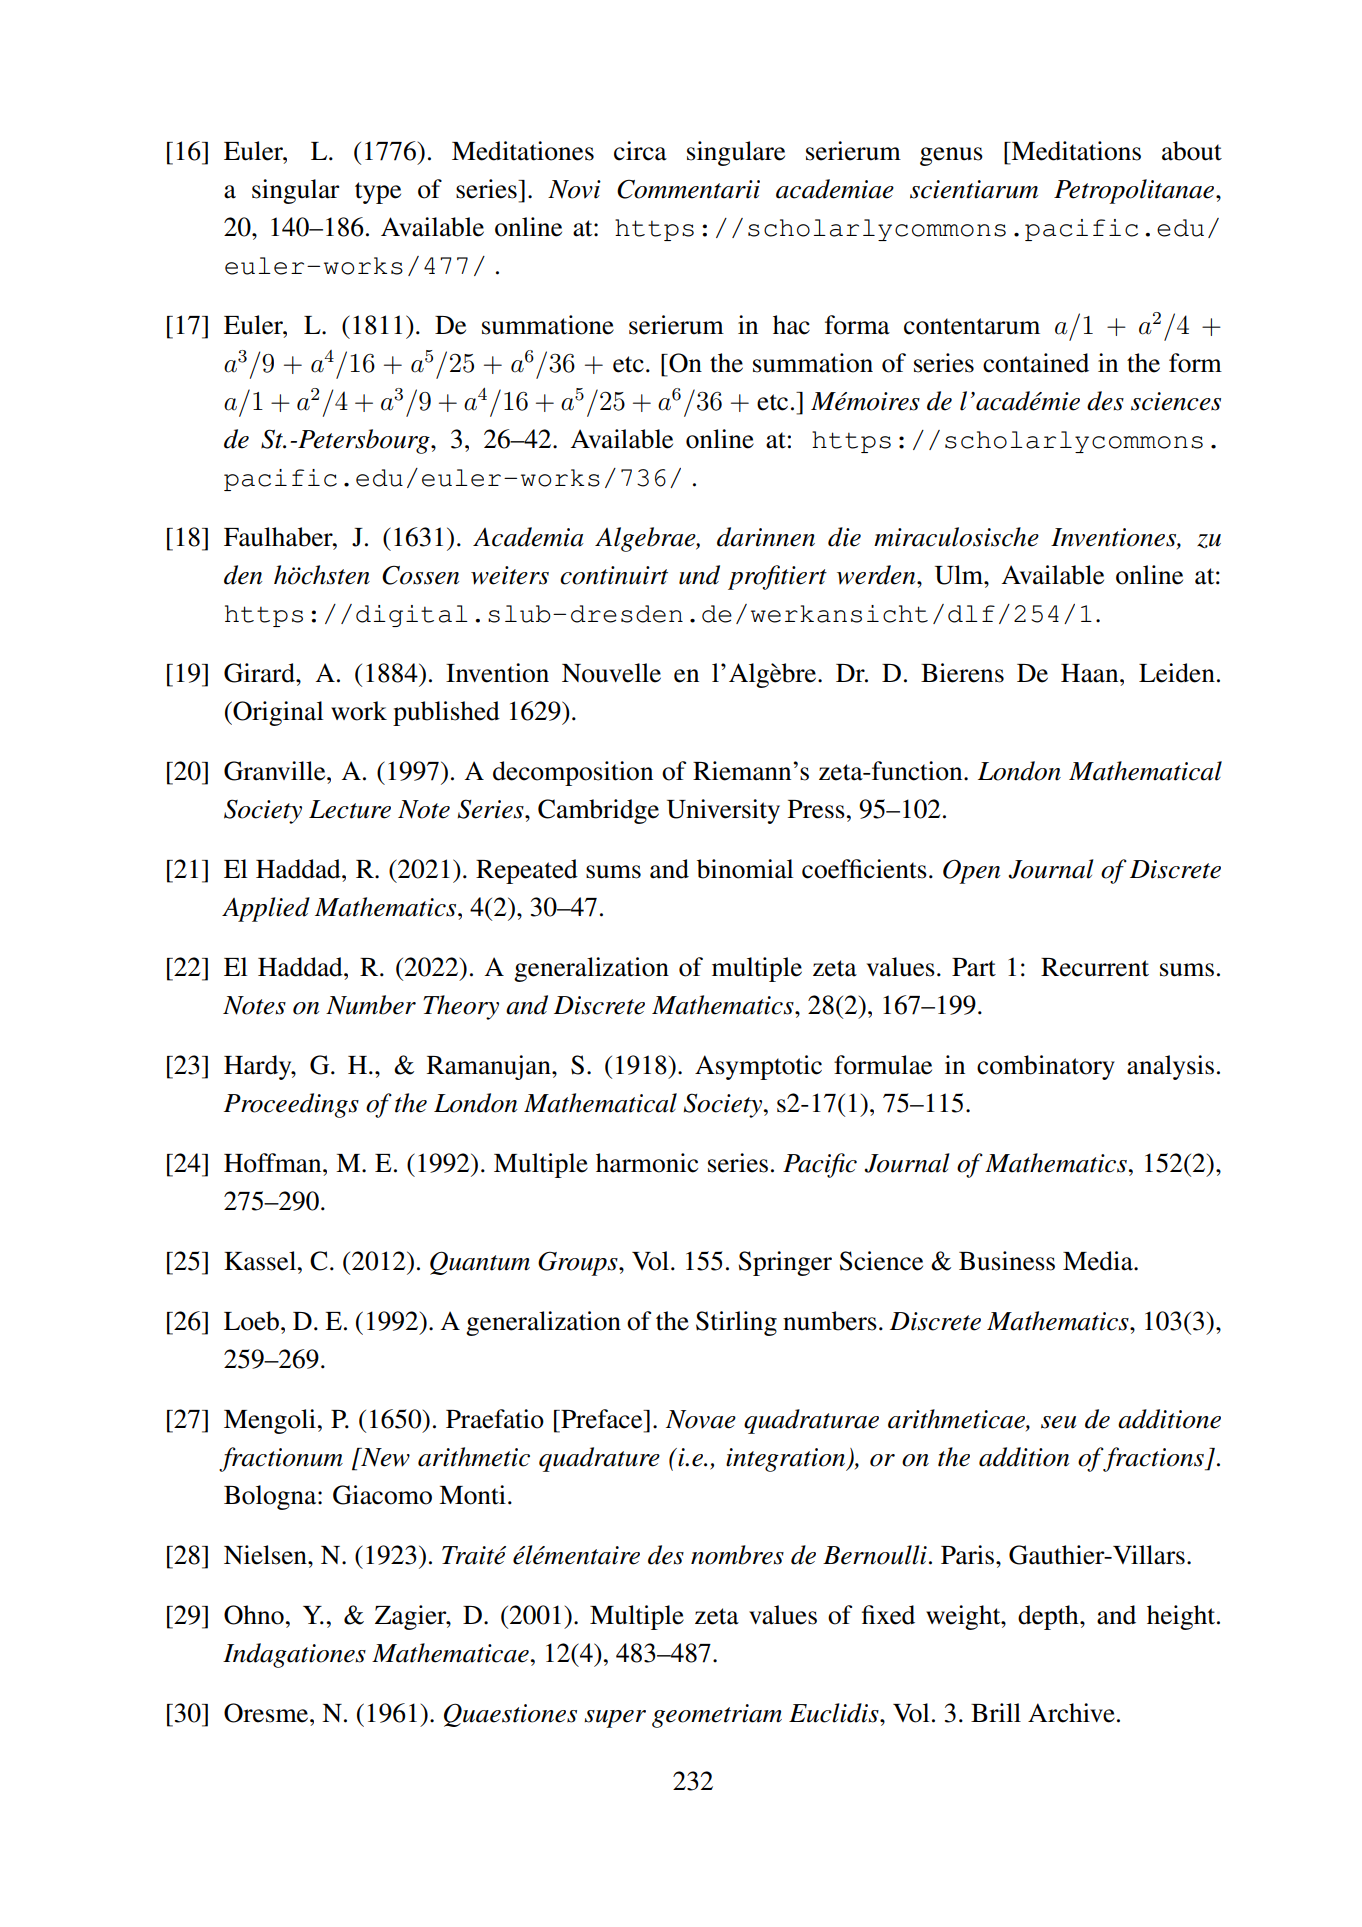  What do you see at coordinates (1091, 673) in the screenshot?
I see `Haan` at bounding box center [1091, 673].
